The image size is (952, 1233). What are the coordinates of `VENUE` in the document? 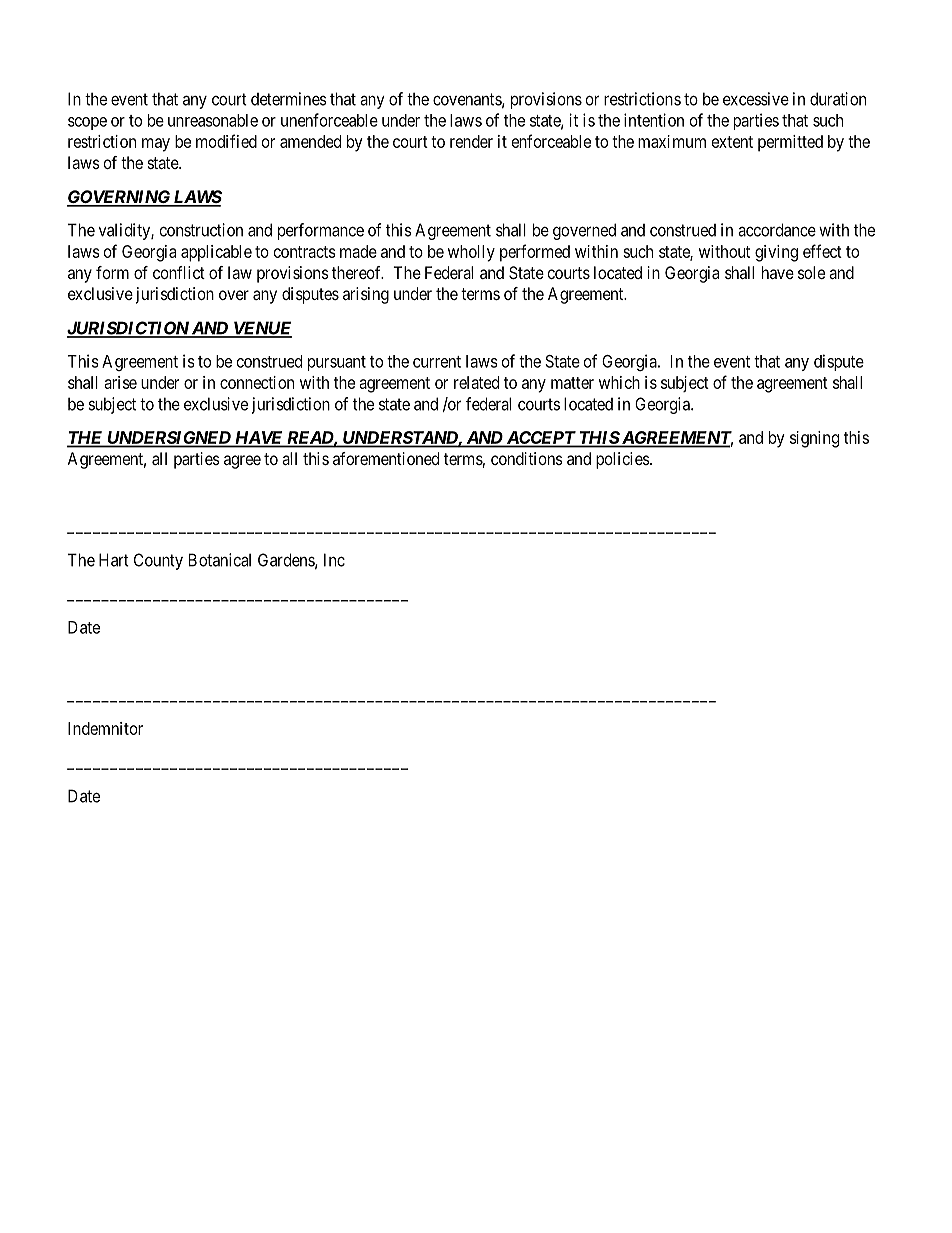 It's located at (261, 329).
